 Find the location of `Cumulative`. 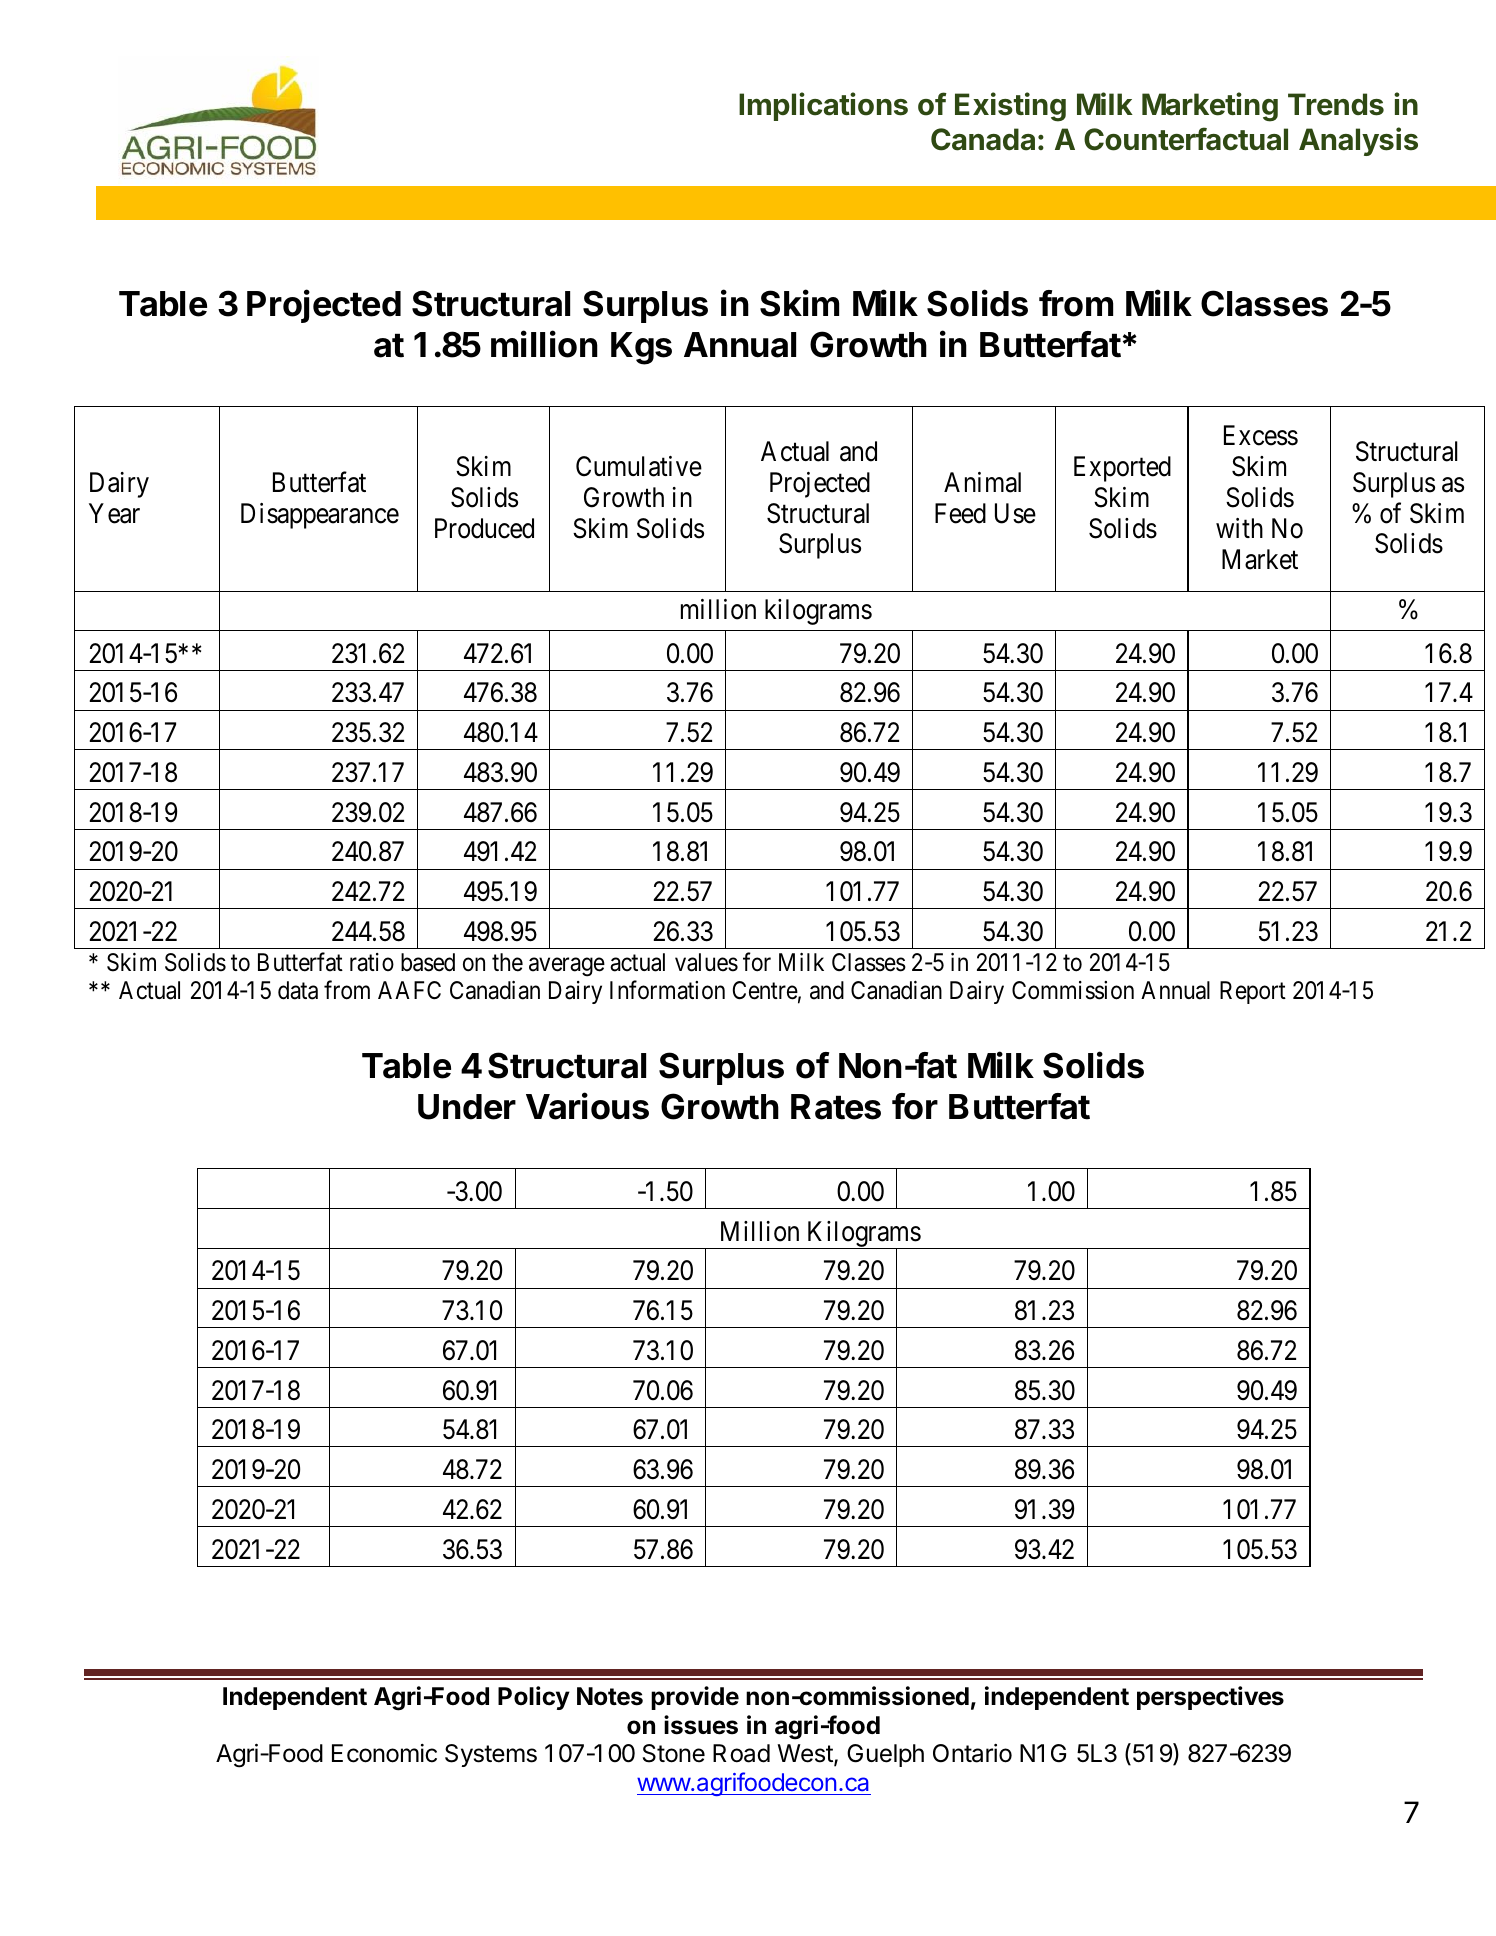

Cumulative is located at coordinates (639, 466).
